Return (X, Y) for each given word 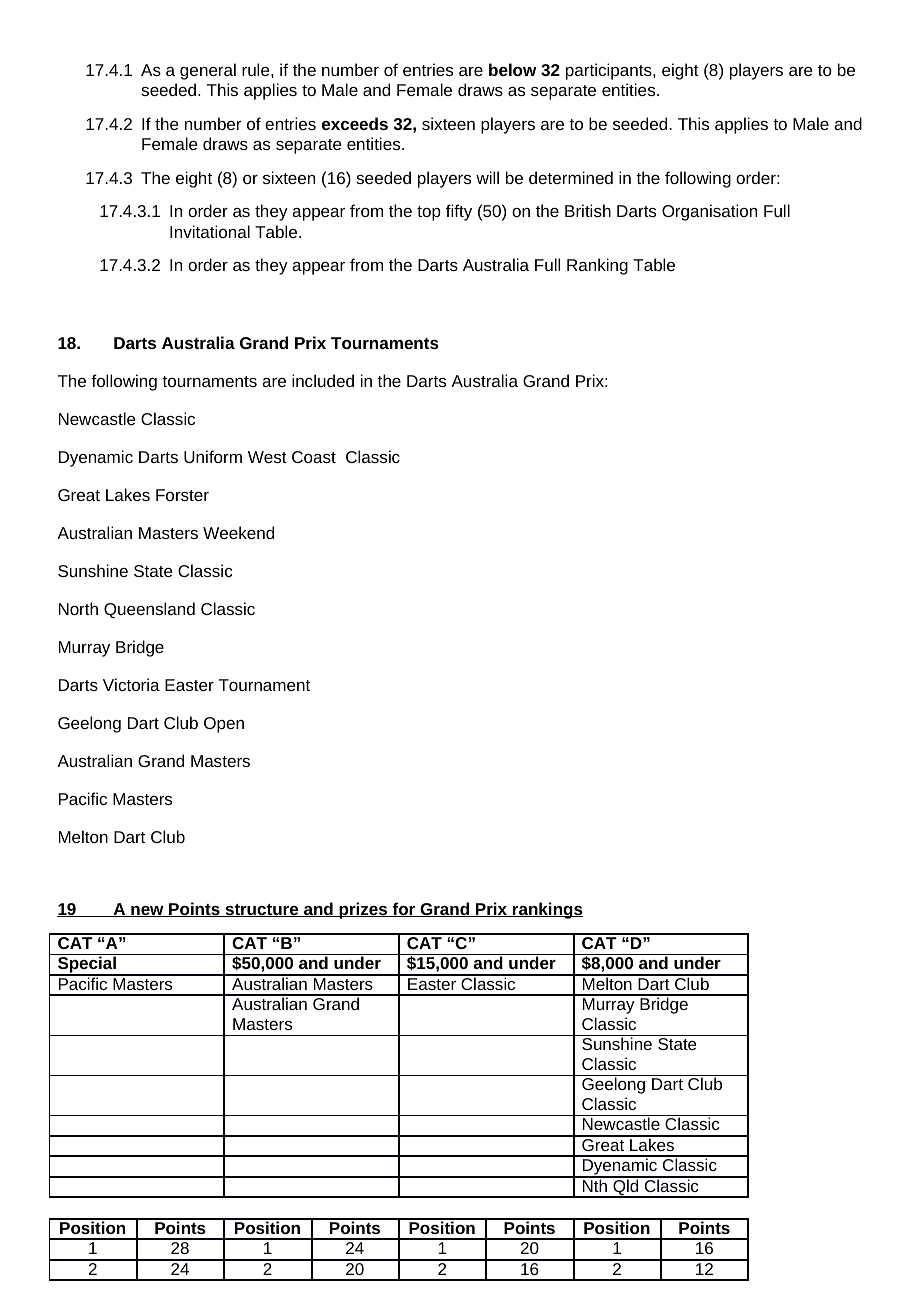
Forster (182, 495)
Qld (626, 1187)
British (588, 210)
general (208, 71)
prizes (363, 910)
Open (224, 725)
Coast (314, 457)
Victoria (131, 684)
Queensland (149, 610)
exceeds (355, 123)
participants (610, 71)
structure (262, 910)
